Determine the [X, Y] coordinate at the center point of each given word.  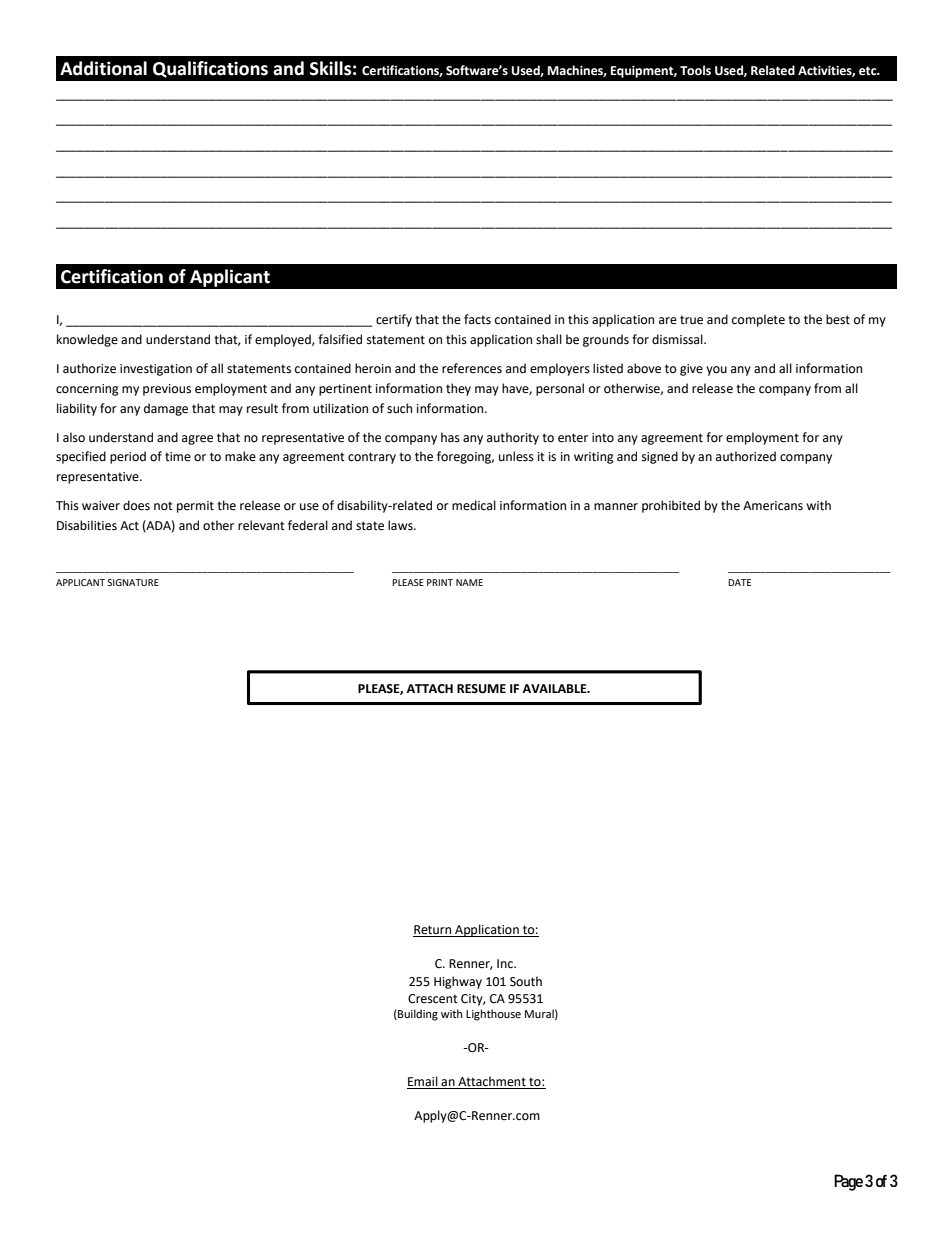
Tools [695, 70]
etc [869, 71]
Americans [773, 506]
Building [417, 1015]
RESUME [481, 689]
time [178, 457]
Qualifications [210, 69]
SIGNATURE [133, 582]
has [450, 437]
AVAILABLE [555, 688]
